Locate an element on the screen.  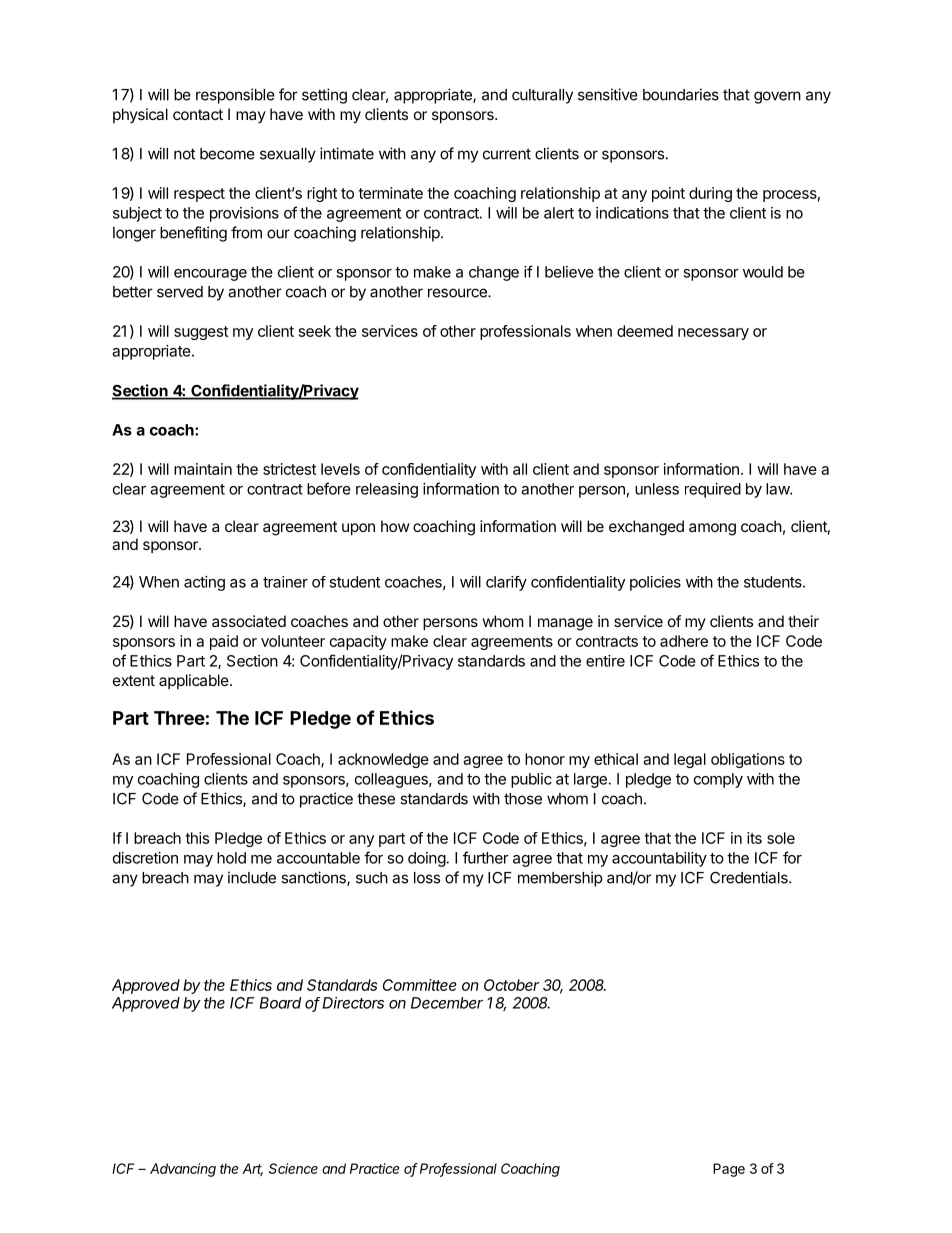
Science is located at coordinates (293, 1168).
